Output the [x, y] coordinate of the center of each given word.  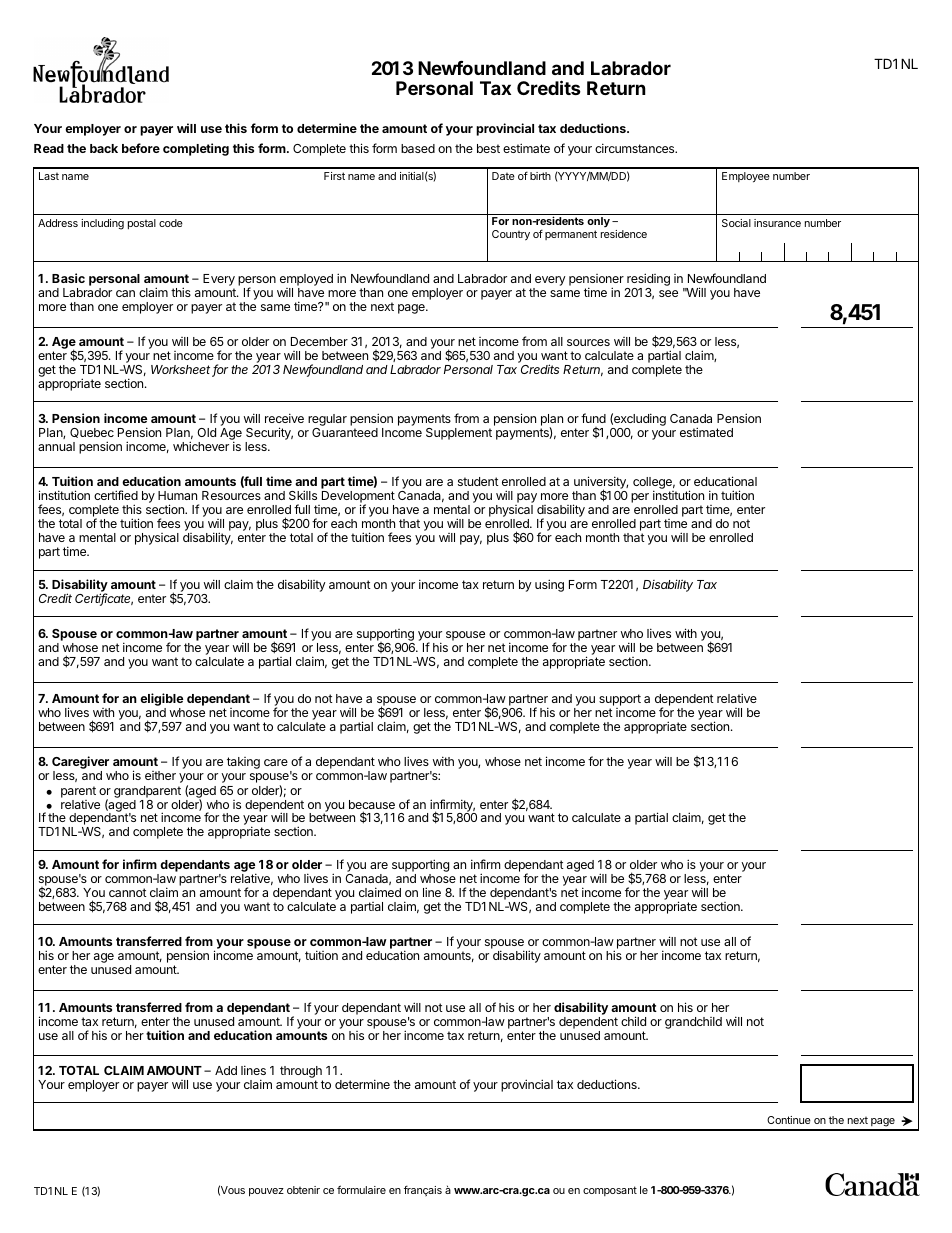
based [418, 148]
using [549, 585]
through [301, 1072]
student [478, 481]
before [141, 148]
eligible [161, 701]
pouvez [266, 1192]
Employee [746, 177]
